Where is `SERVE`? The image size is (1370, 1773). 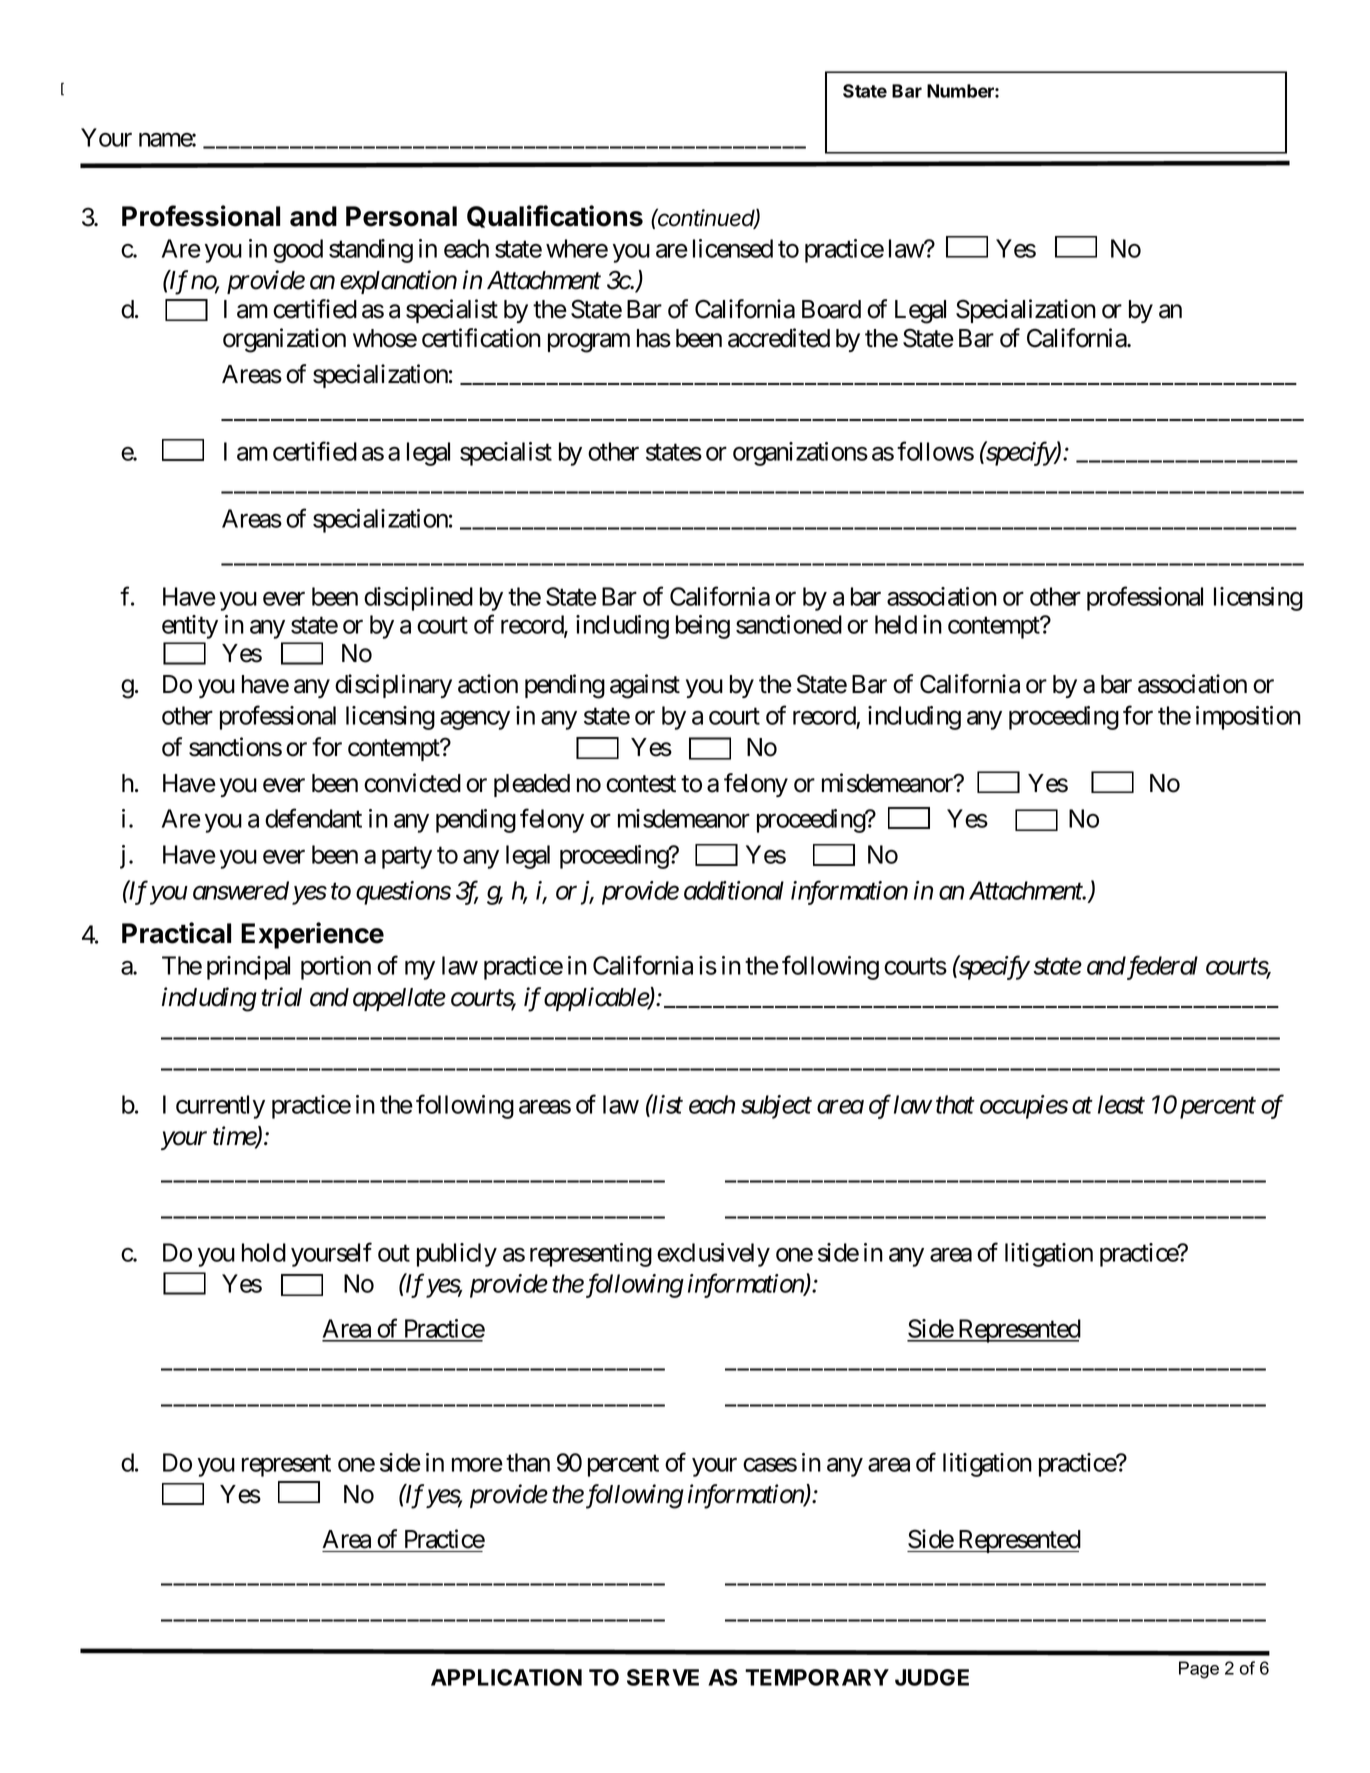 SERVE is located at coordinates (663, 1677).
